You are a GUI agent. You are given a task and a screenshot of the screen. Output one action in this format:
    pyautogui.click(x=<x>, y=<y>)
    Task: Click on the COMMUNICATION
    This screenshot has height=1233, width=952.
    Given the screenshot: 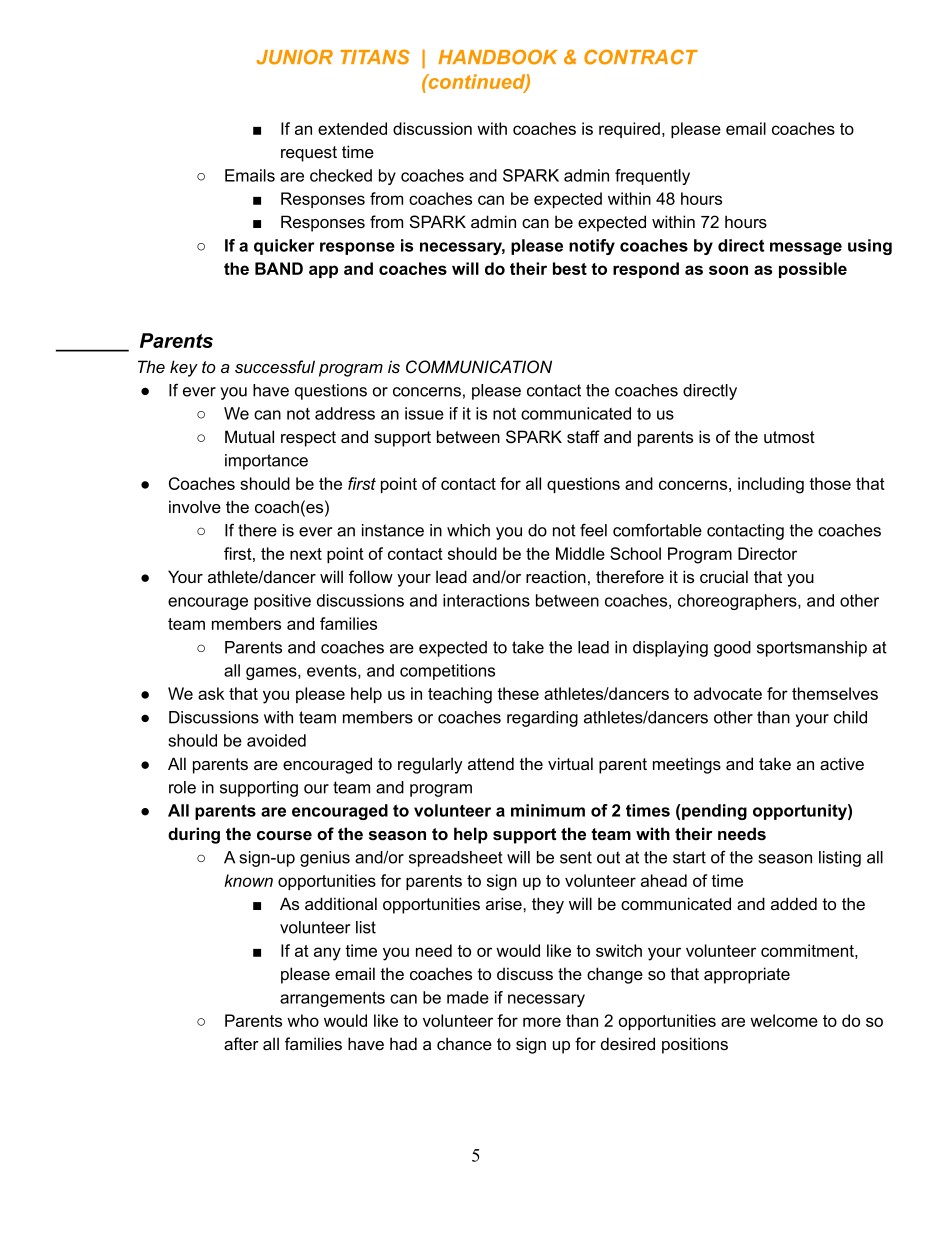 What is the action you would take?
    pyautogui.click(x=479, y=367)
